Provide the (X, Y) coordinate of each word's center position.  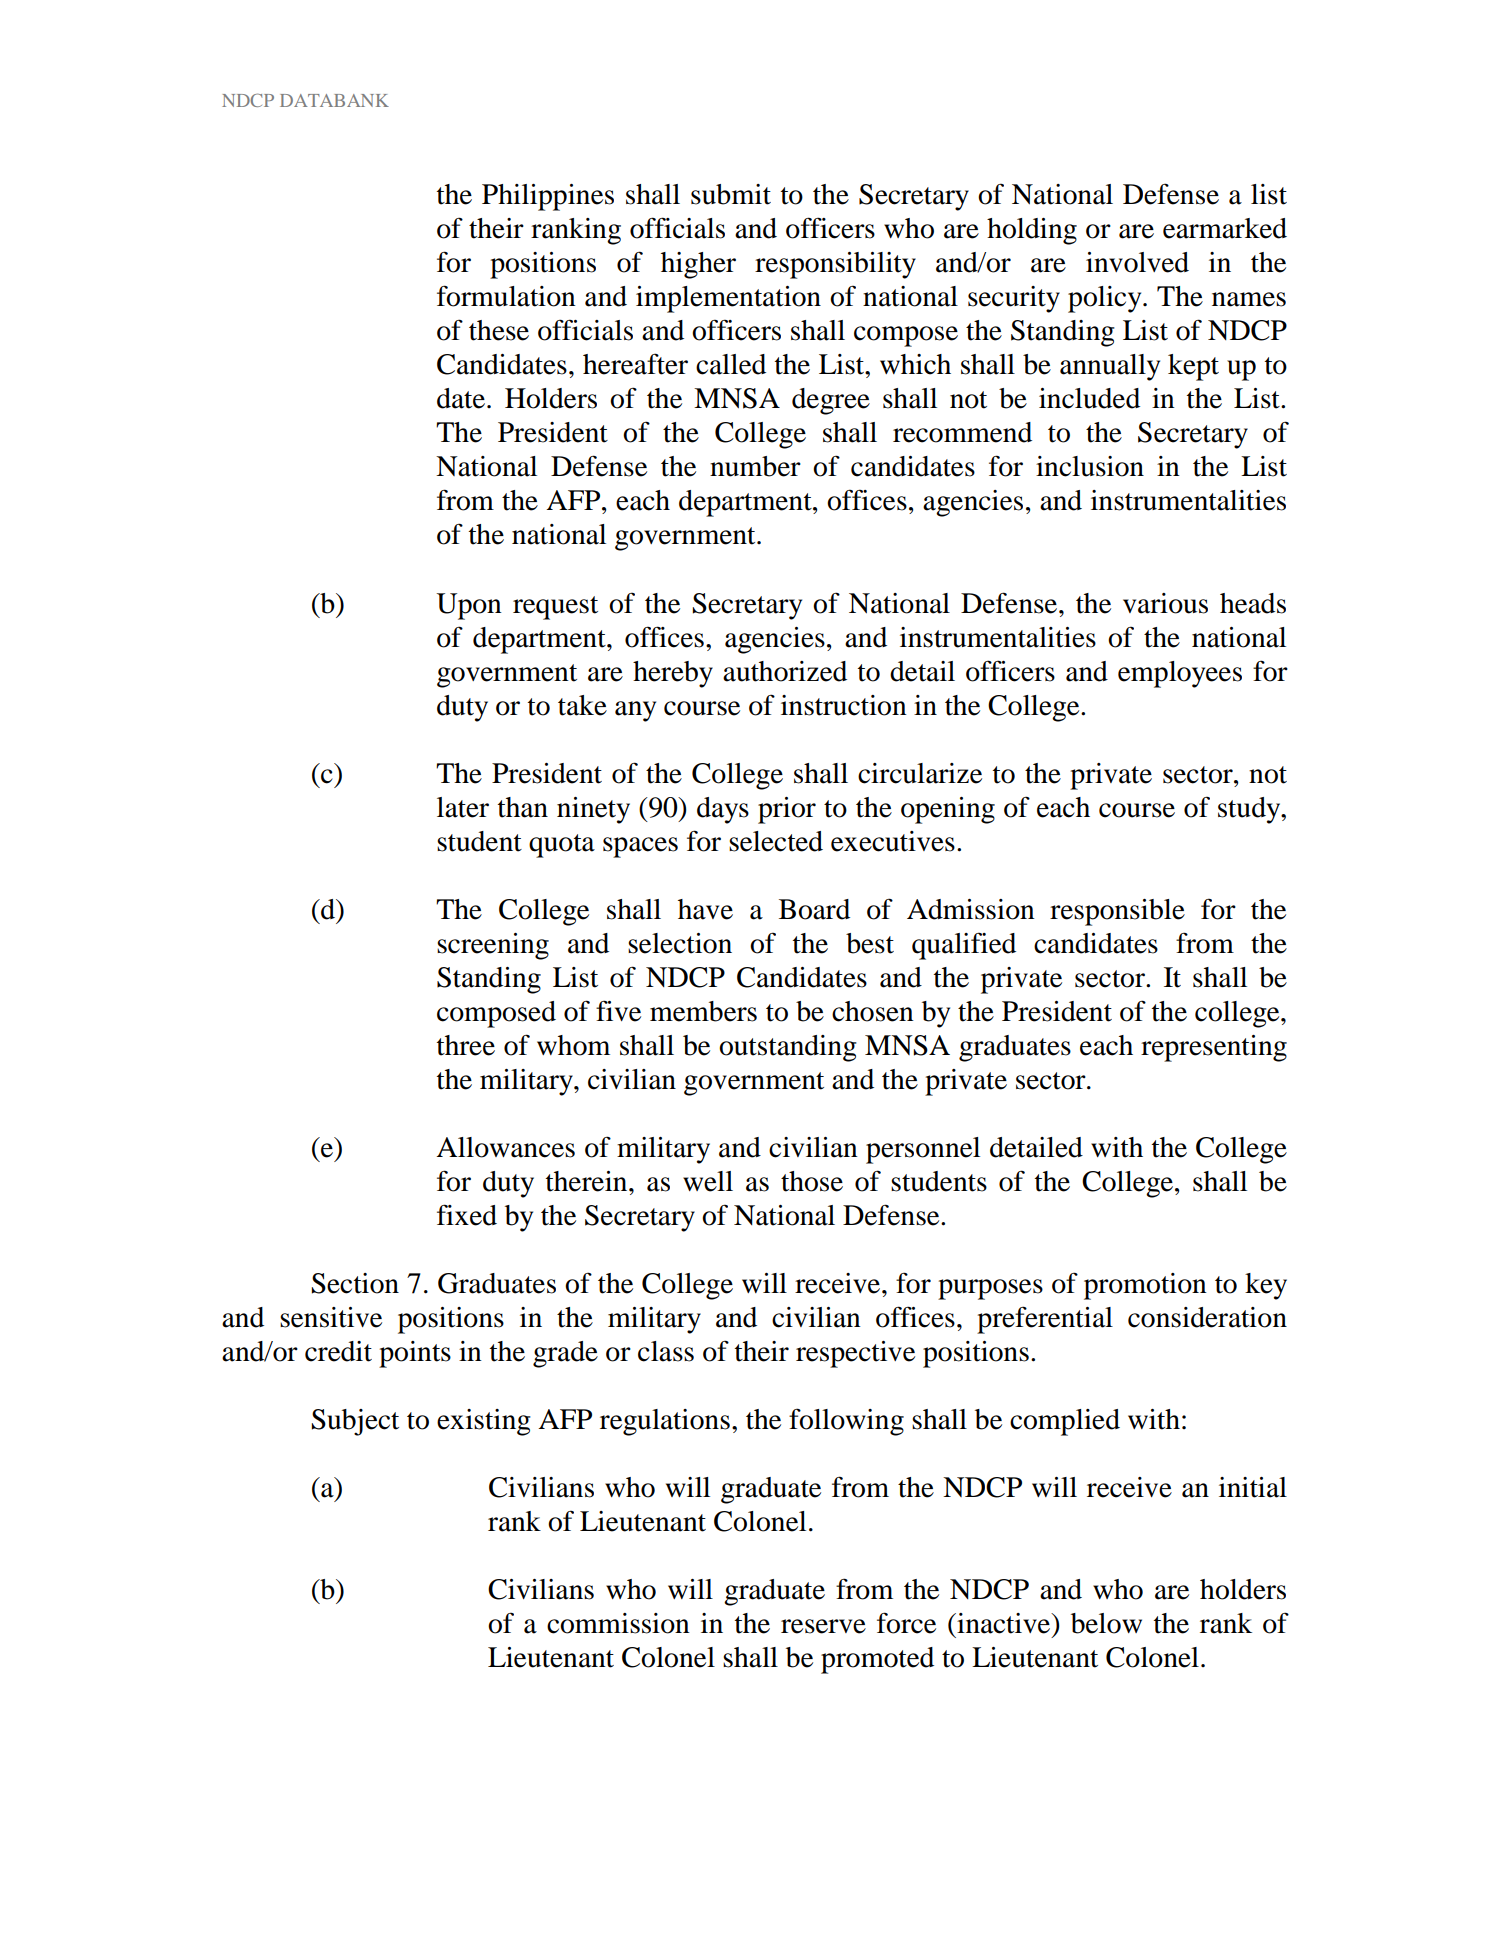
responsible (1117, 912)
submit (731, 194)
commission (618, 1623)
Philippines (548, 197)
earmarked (1225, 228)
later (463, 807)
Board (814, 909)
